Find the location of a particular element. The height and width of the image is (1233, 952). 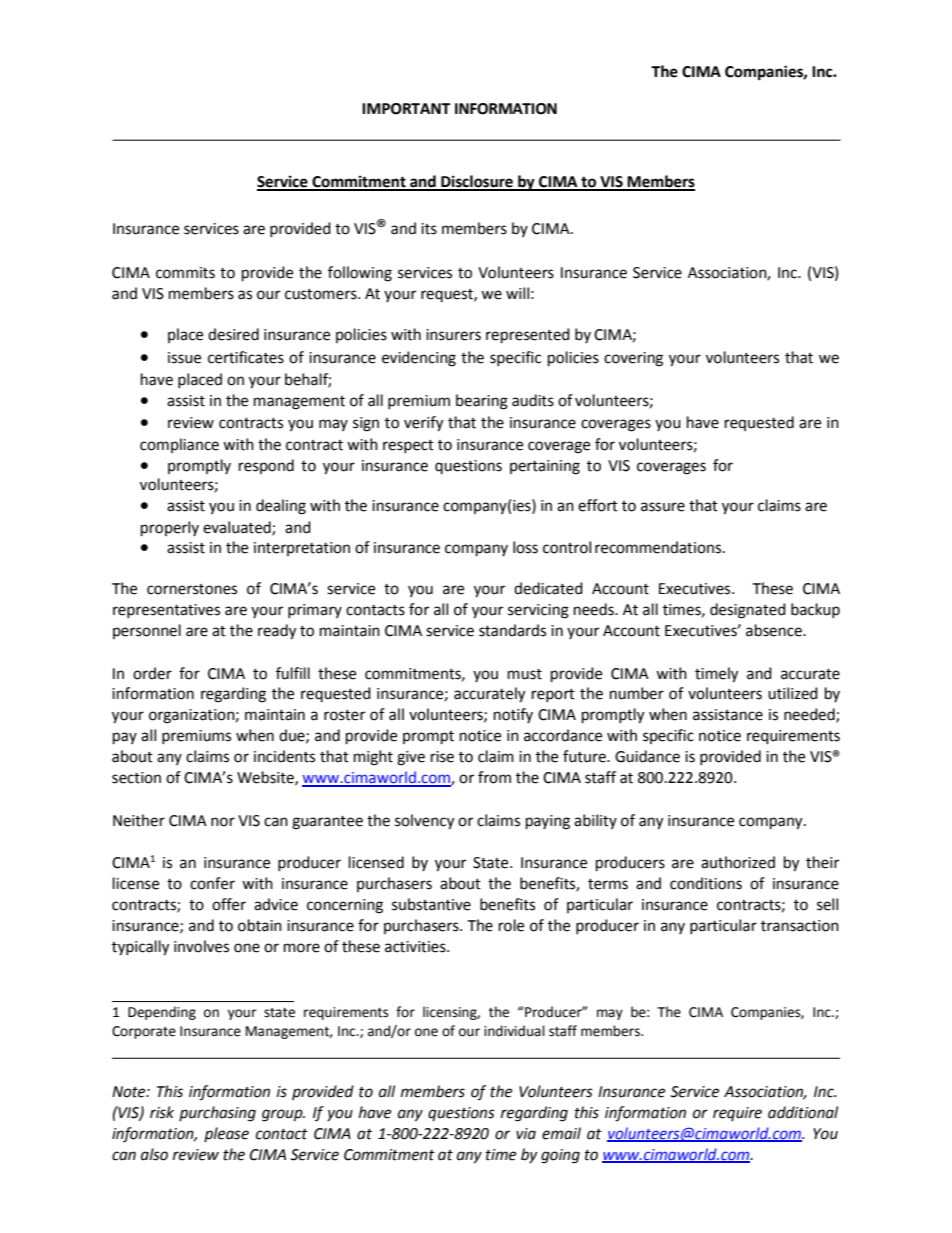

please is located at coordinates (226, 1134).
